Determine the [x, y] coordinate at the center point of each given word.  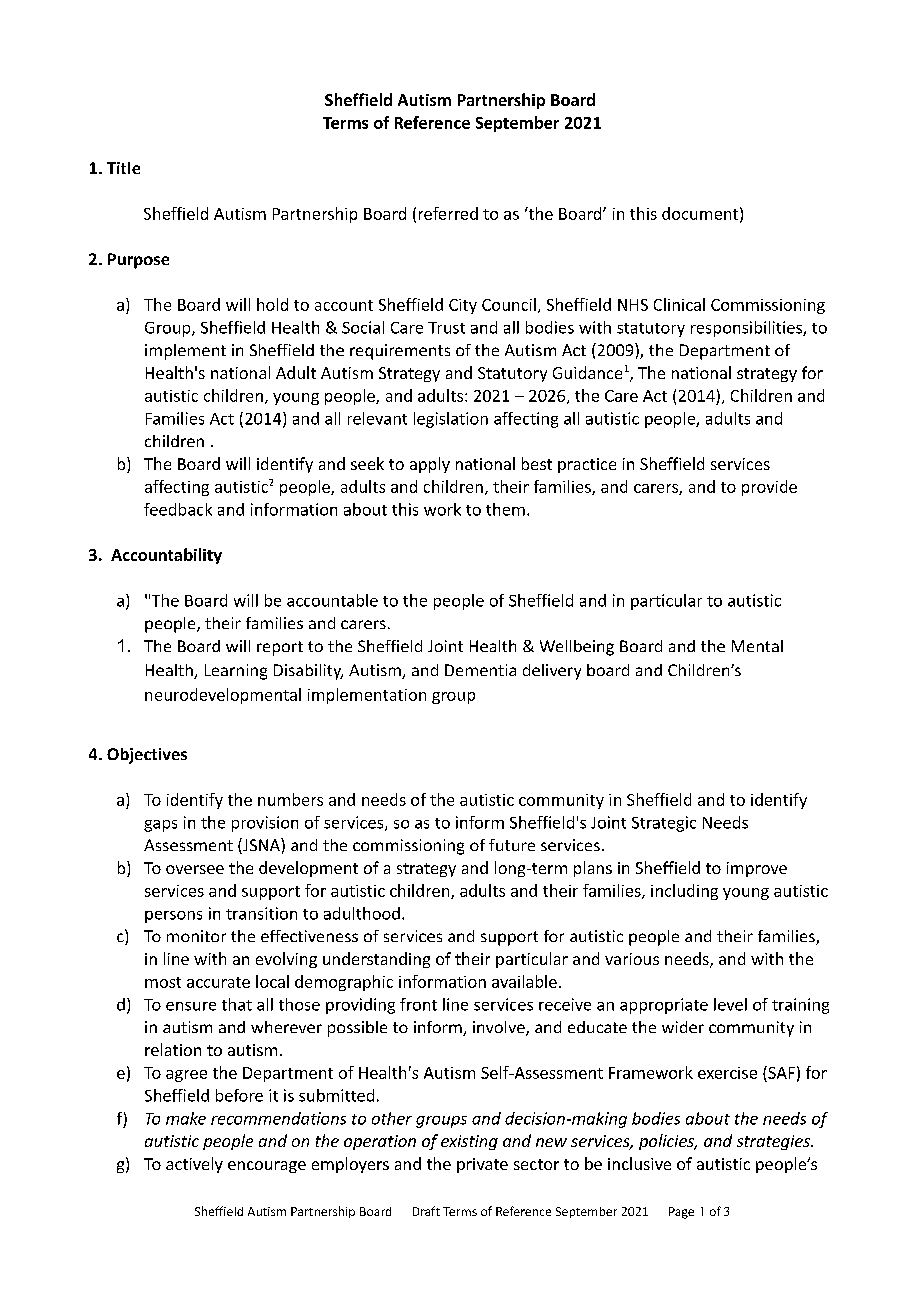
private [482, 1165]
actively [194, 1165]
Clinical [679, 304]
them [505, 509]
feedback [178, 509]
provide [769, 488]
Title [123, 168]
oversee [195, 869]
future [512, 845]
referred [448, 213]
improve [757, 869]
